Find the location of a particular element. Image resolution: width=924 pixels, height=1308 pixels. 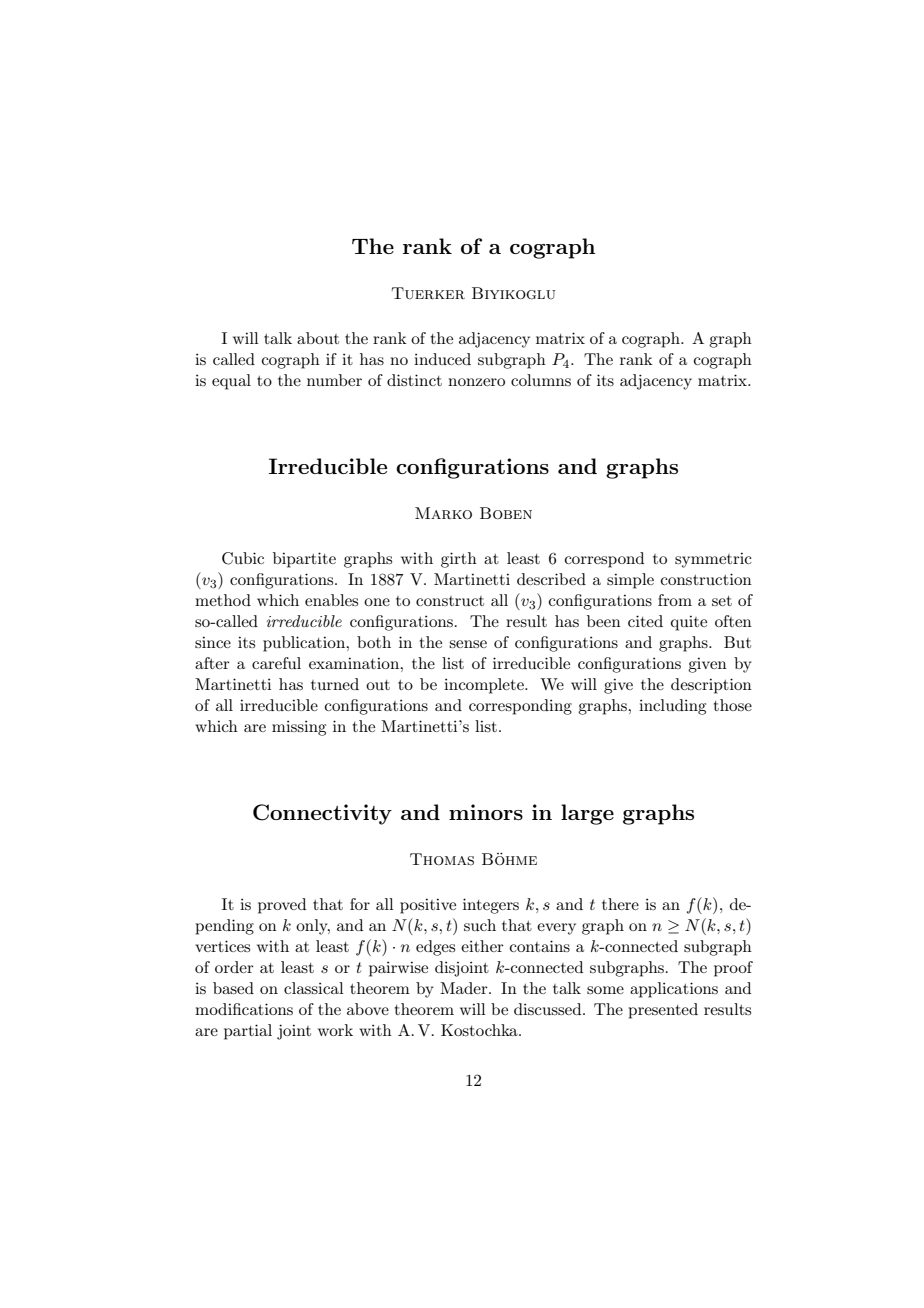

minors is located at coordinates (486, 812).
